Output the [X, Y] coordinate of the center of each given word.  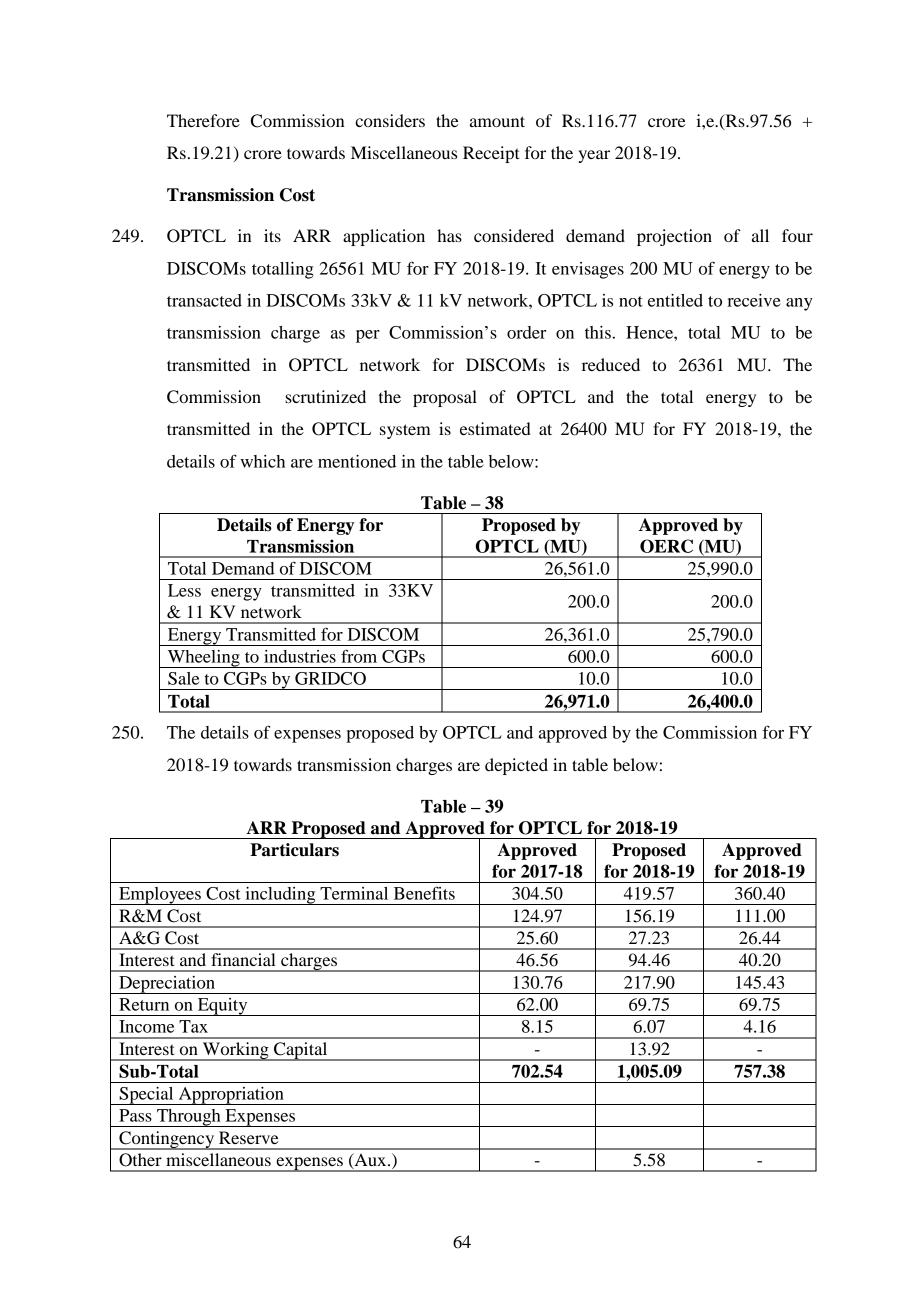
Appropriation [231, 1096]
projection [674, 237]
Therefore [203, 120]
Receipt [491, 154]
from [359, 656]
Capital [301, 1051]
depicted [516, 766]
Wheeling [203, 659]
